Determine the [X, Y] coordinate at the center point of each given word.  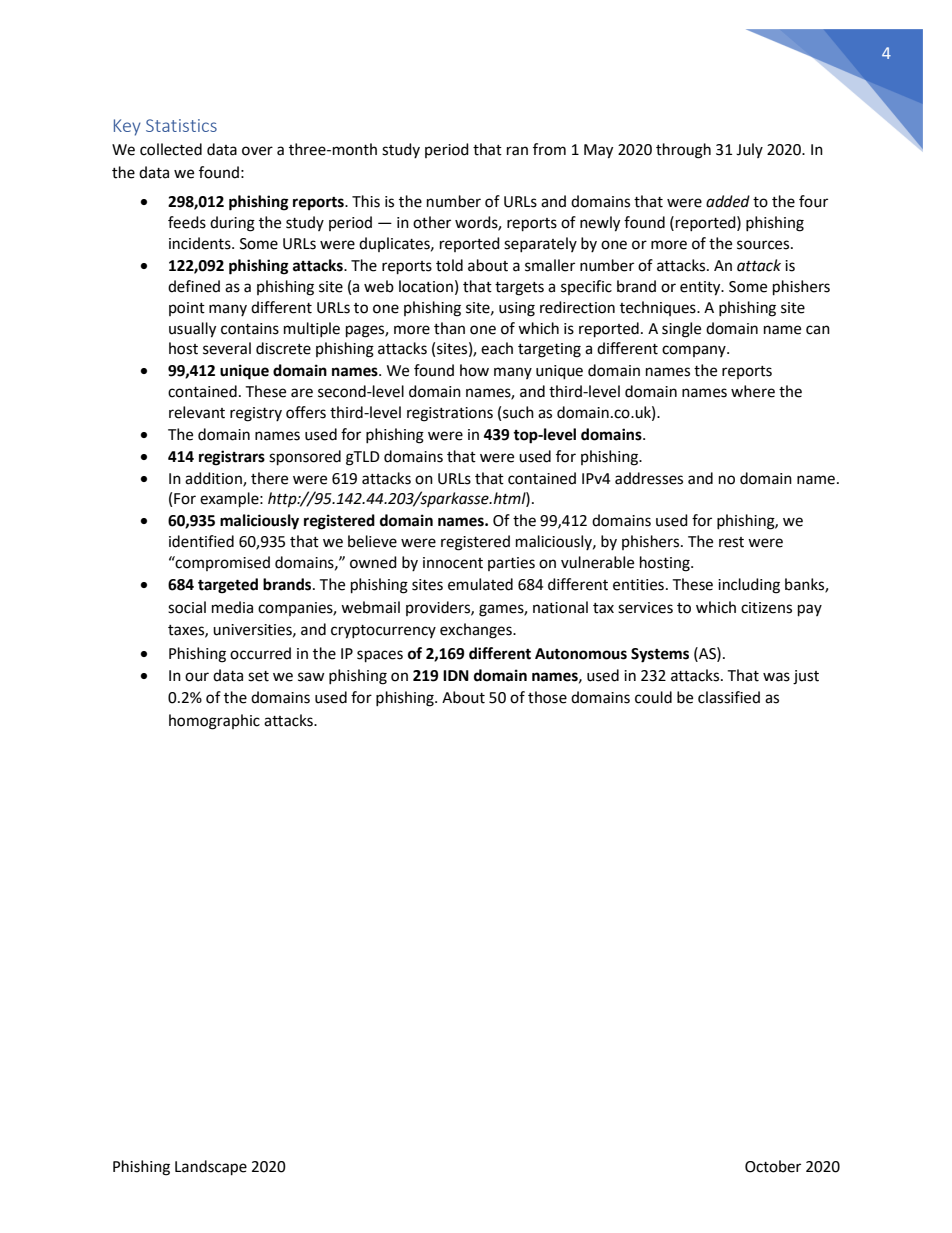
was [776, 677]
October [773, 1166]
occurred [260, 653]
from [549, 149]
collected [171, 149]
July [749, 150]
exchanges [477, 631]
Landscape [211, 1168]
